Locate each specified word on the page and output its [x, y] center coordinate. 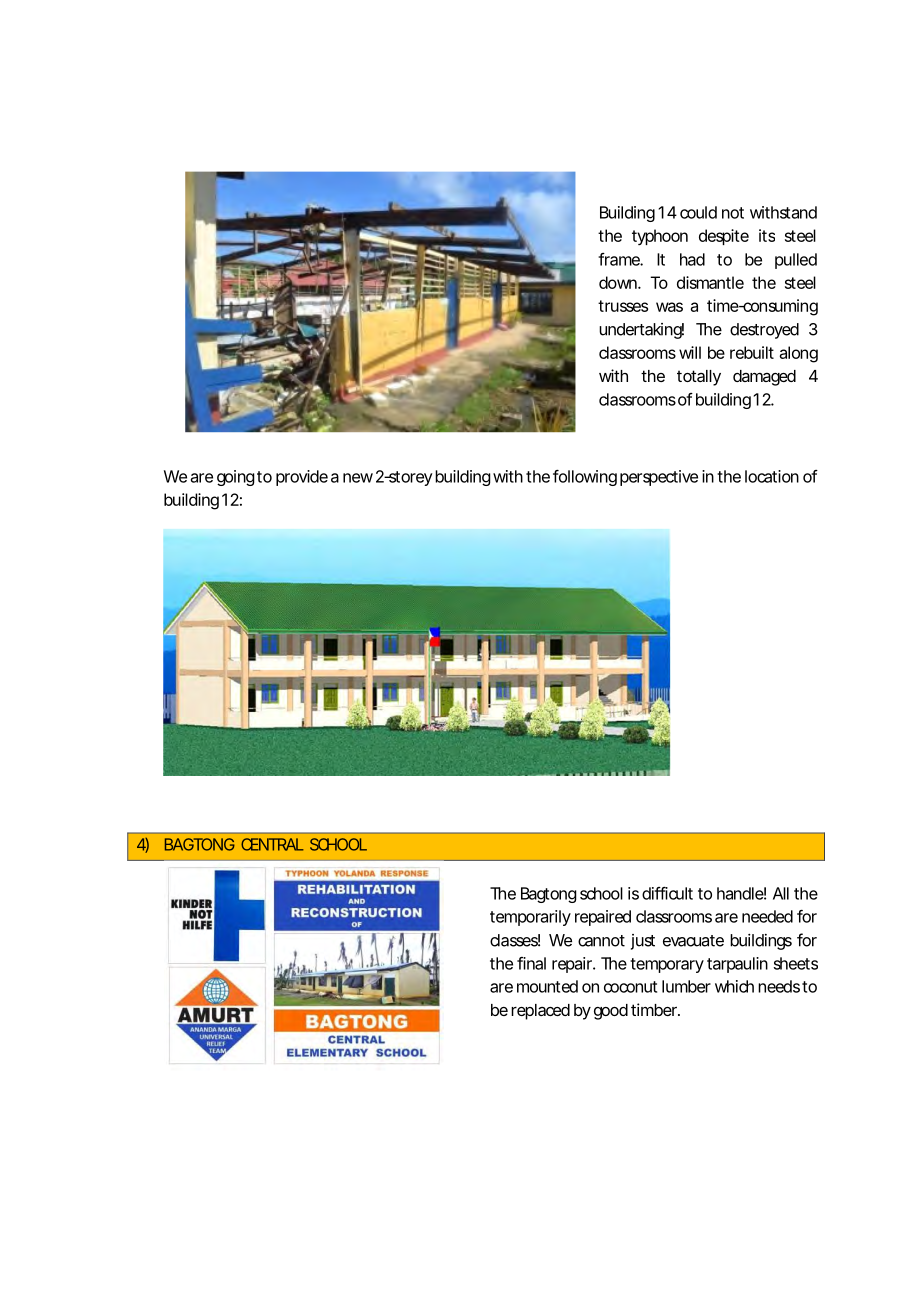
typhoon [660, 237]
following [585, 478]
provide [302, 478]
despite [724, 237]
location [772, 476]
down [619, 282]
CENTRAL [272, 844]
